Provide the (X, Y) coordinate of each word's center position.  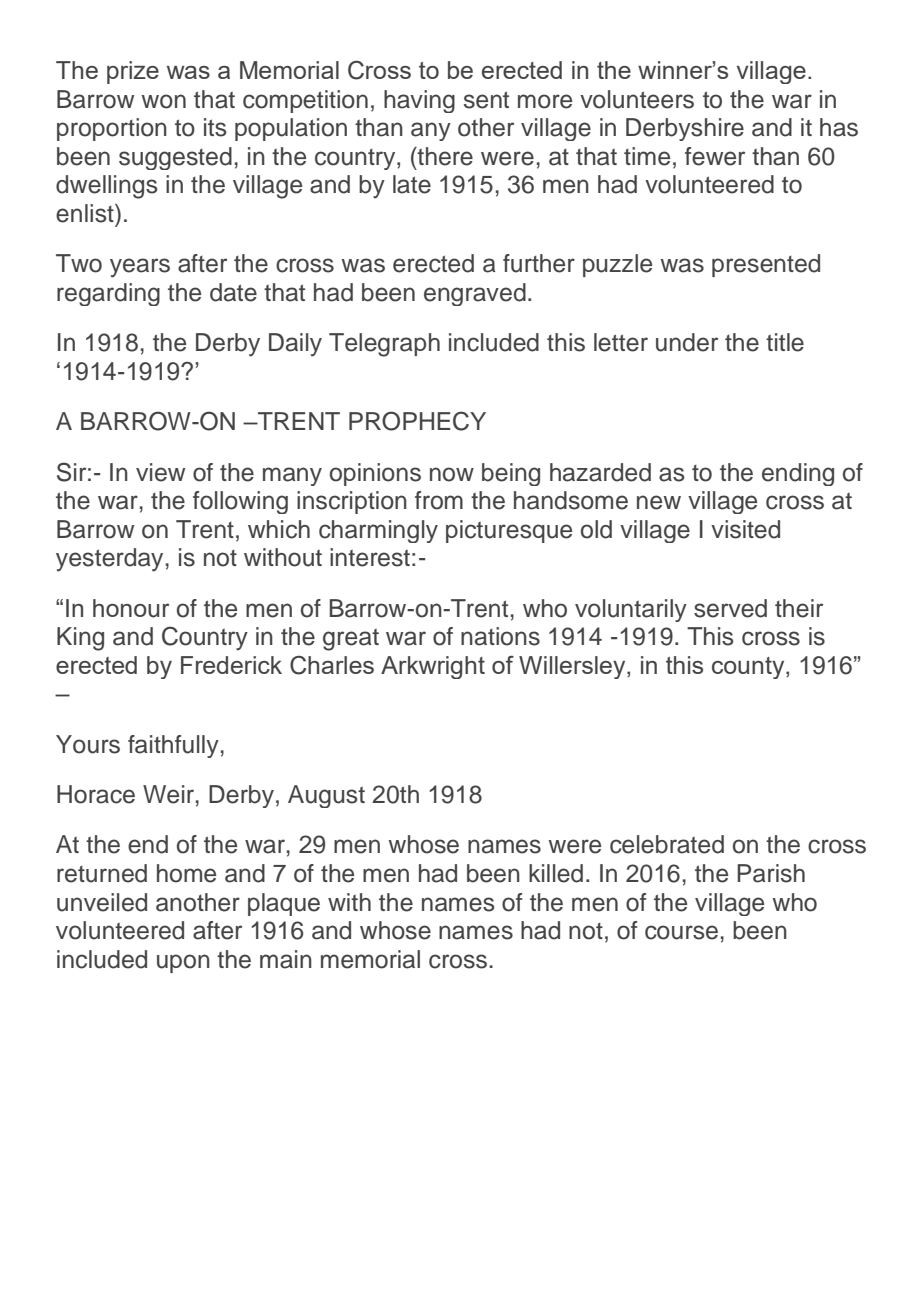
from (439, 500)
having (419, 101)
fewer (715, 156)
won (163, 101)
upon (183, 963)
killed (556, 873)
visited (745, 529)
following (240, 502)
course (681, 932)
